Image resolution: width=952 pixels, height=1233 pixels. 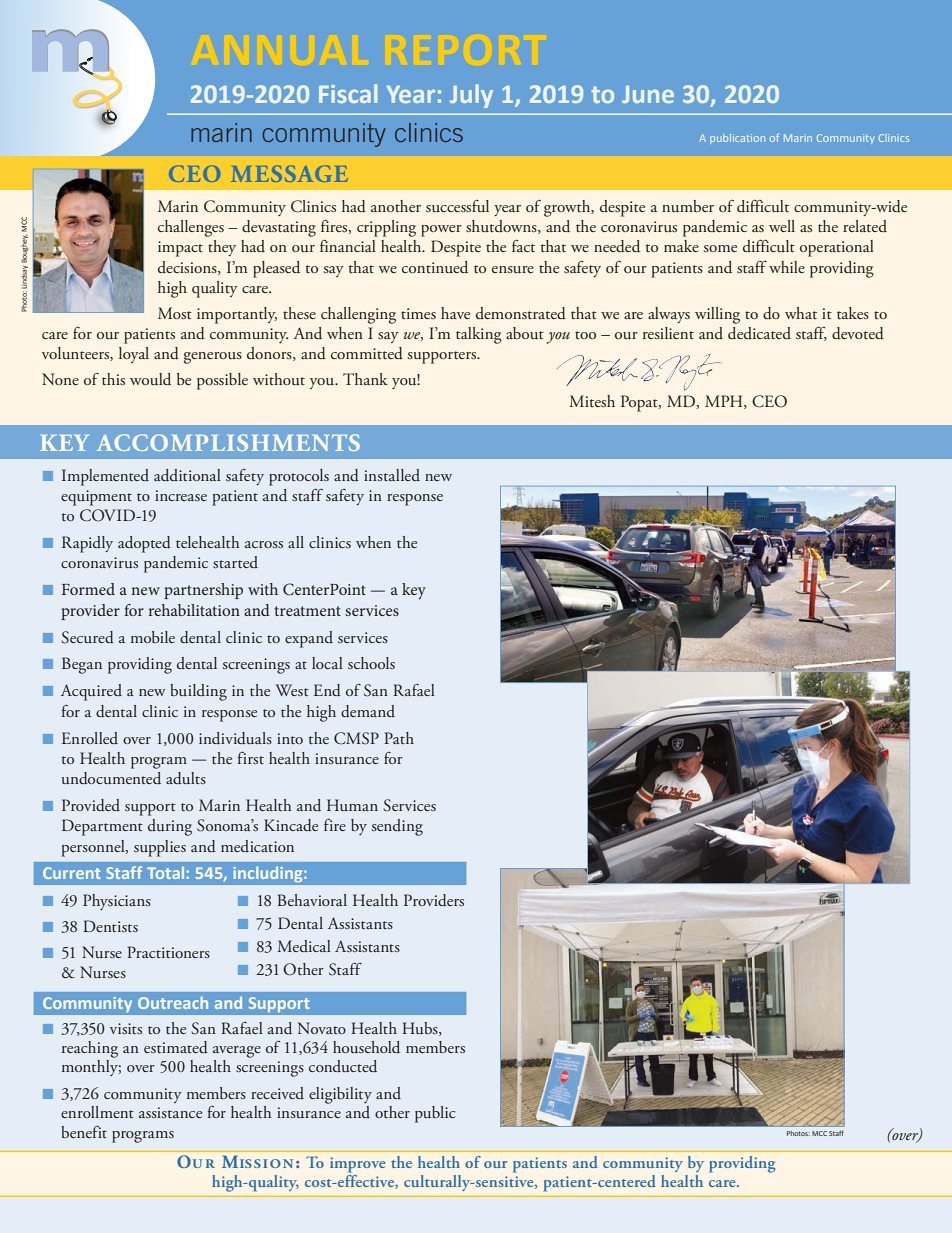 I want to click on MESSAGE, so click(x=289, y=173).
